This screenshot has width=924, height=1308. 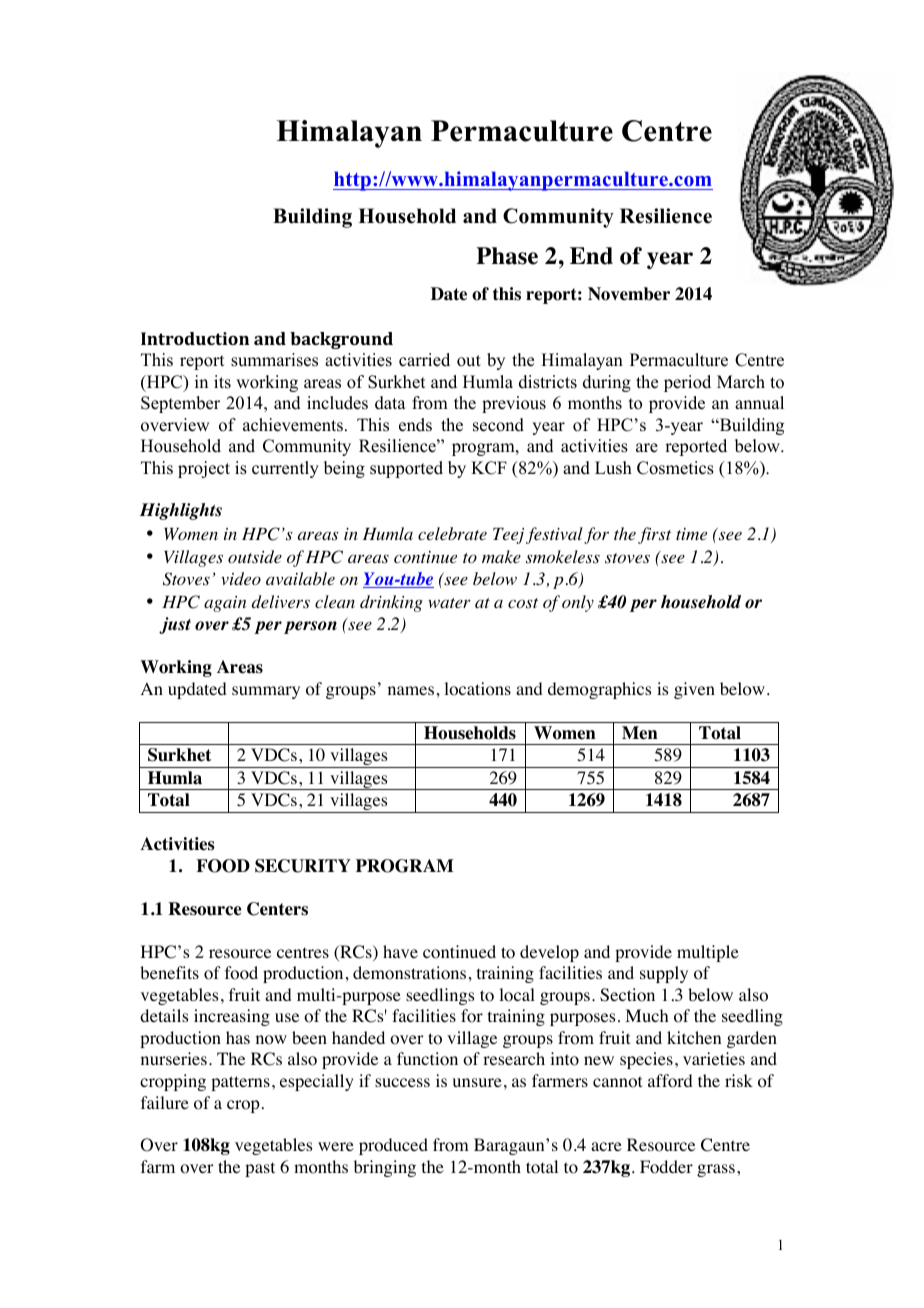 What do you see at coordinates (260, 1169) in the screenshot?
I see `past` at bounding box center [260, 1169].
